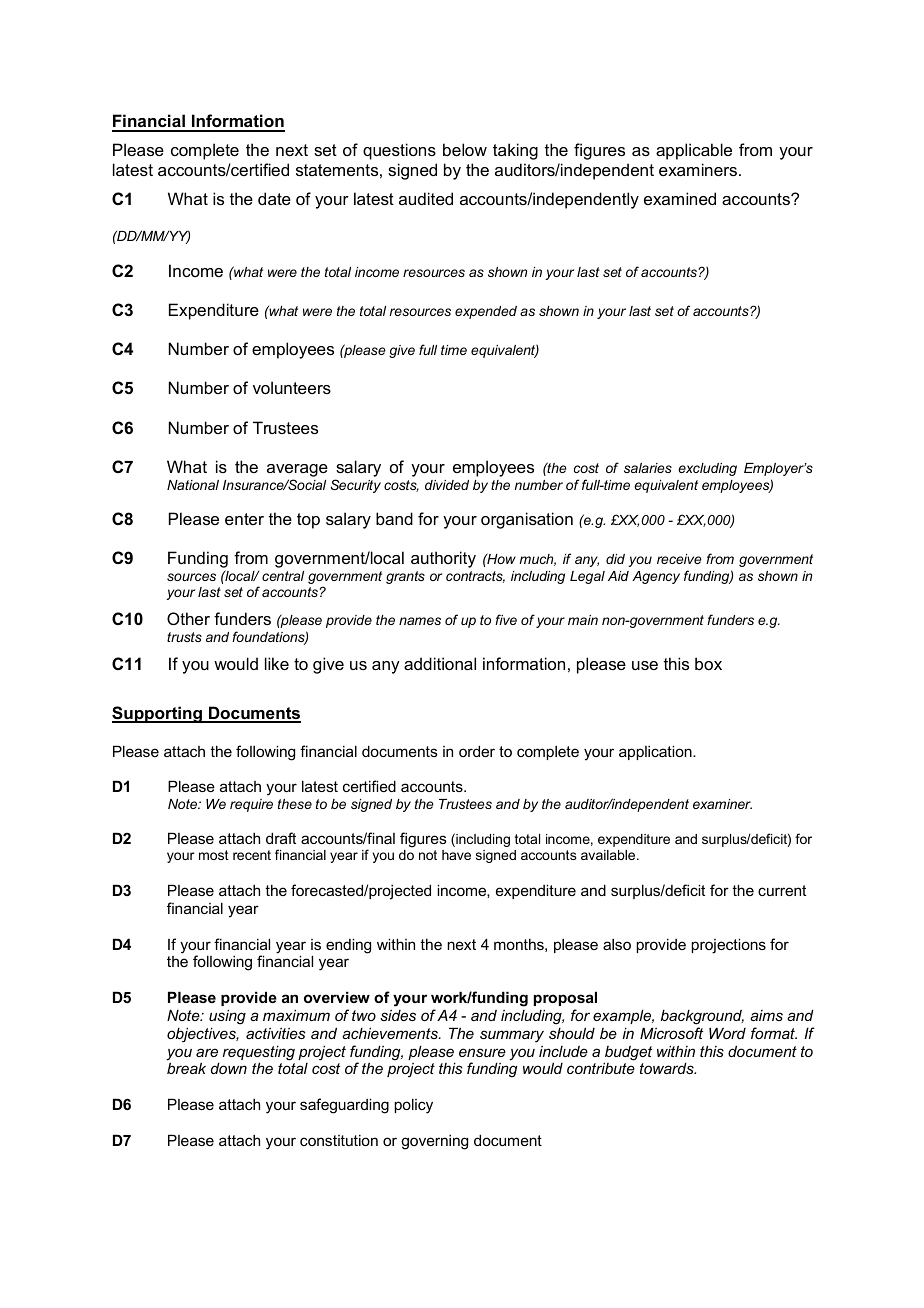  Describe the element at coordinates (434, 1142) in the image. I see `governing` at that location.
